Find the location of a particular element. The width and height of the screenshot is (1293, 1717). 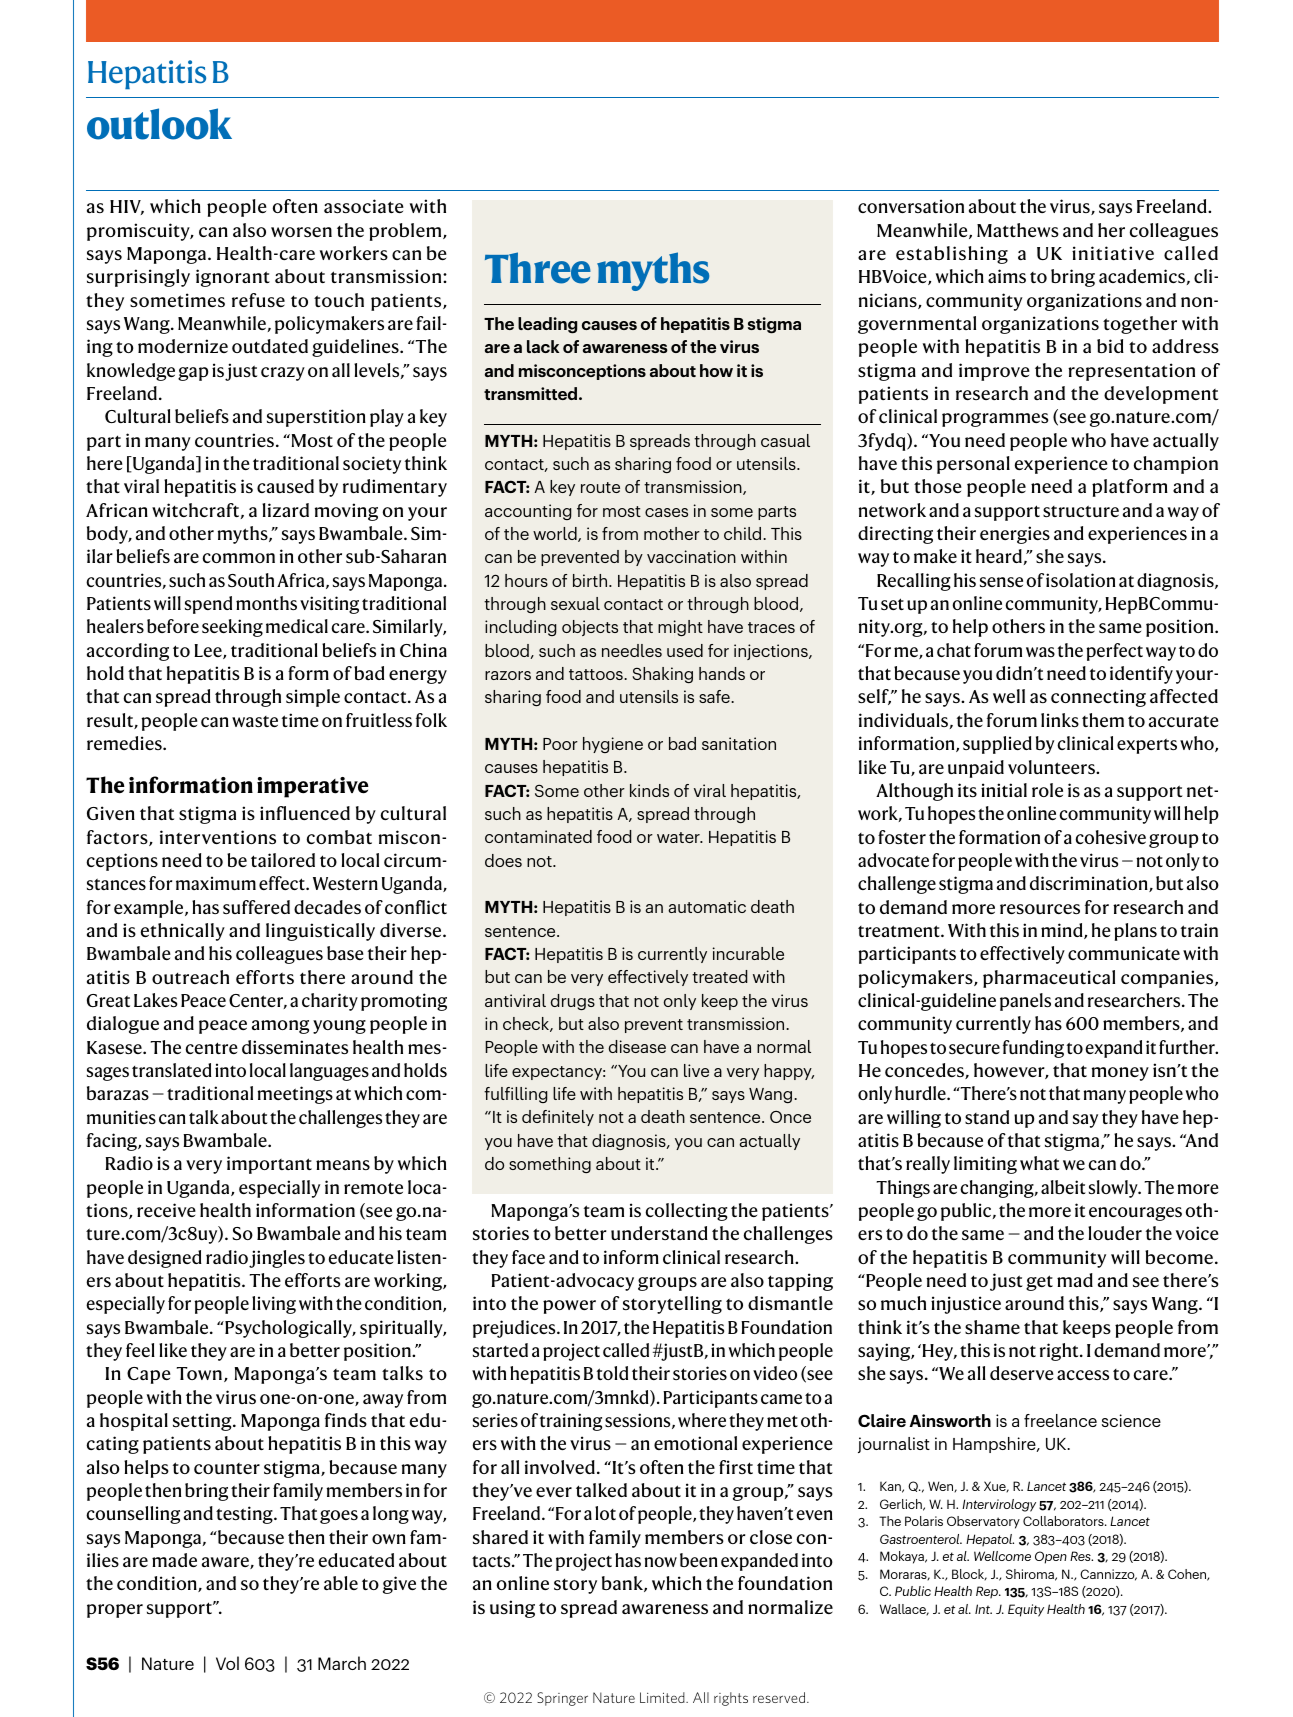

collecting is located at coordinates (686, 1212).
